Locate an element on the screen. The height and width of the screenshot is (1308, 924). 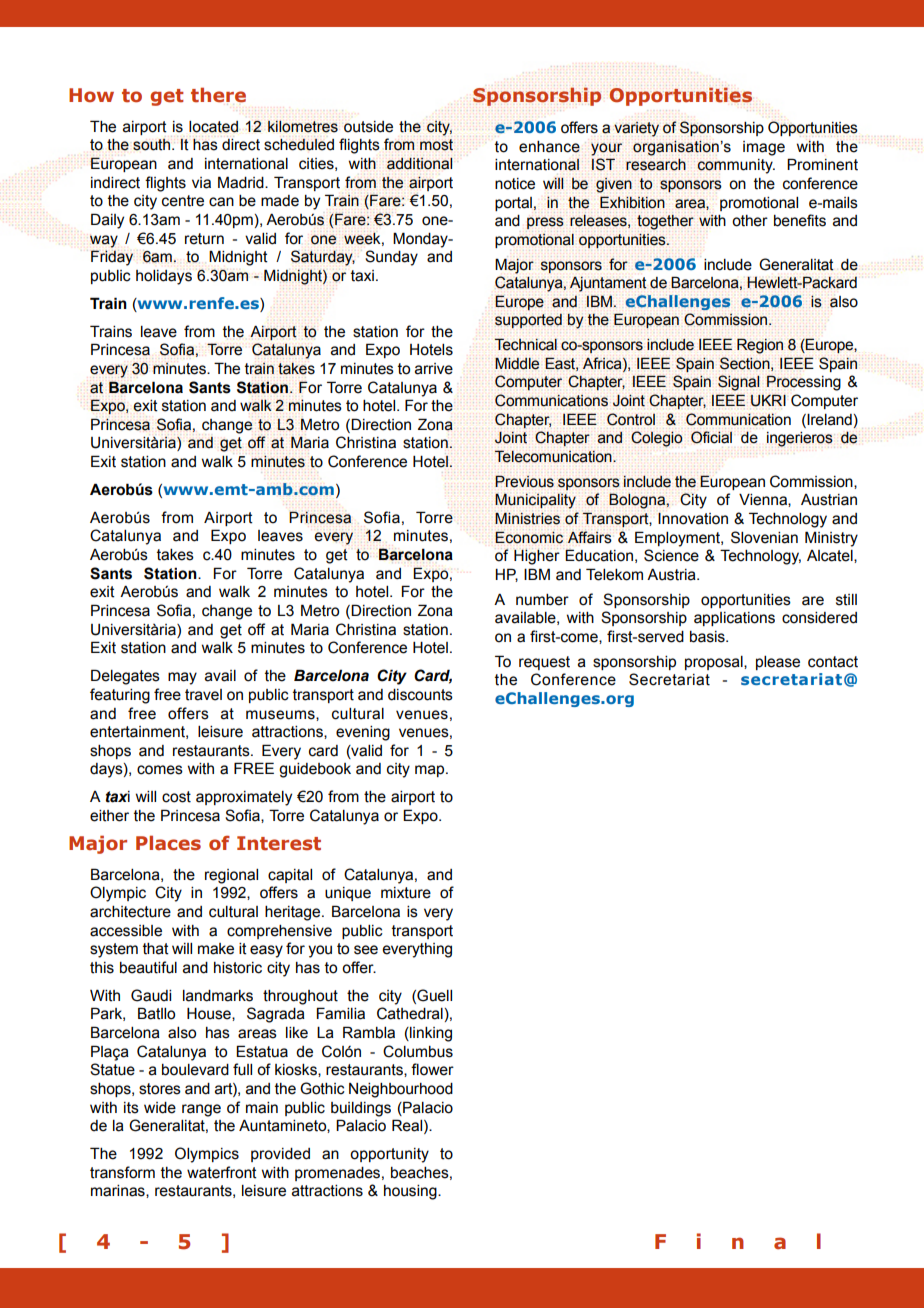
cost is located at coordinates (176, 797).
